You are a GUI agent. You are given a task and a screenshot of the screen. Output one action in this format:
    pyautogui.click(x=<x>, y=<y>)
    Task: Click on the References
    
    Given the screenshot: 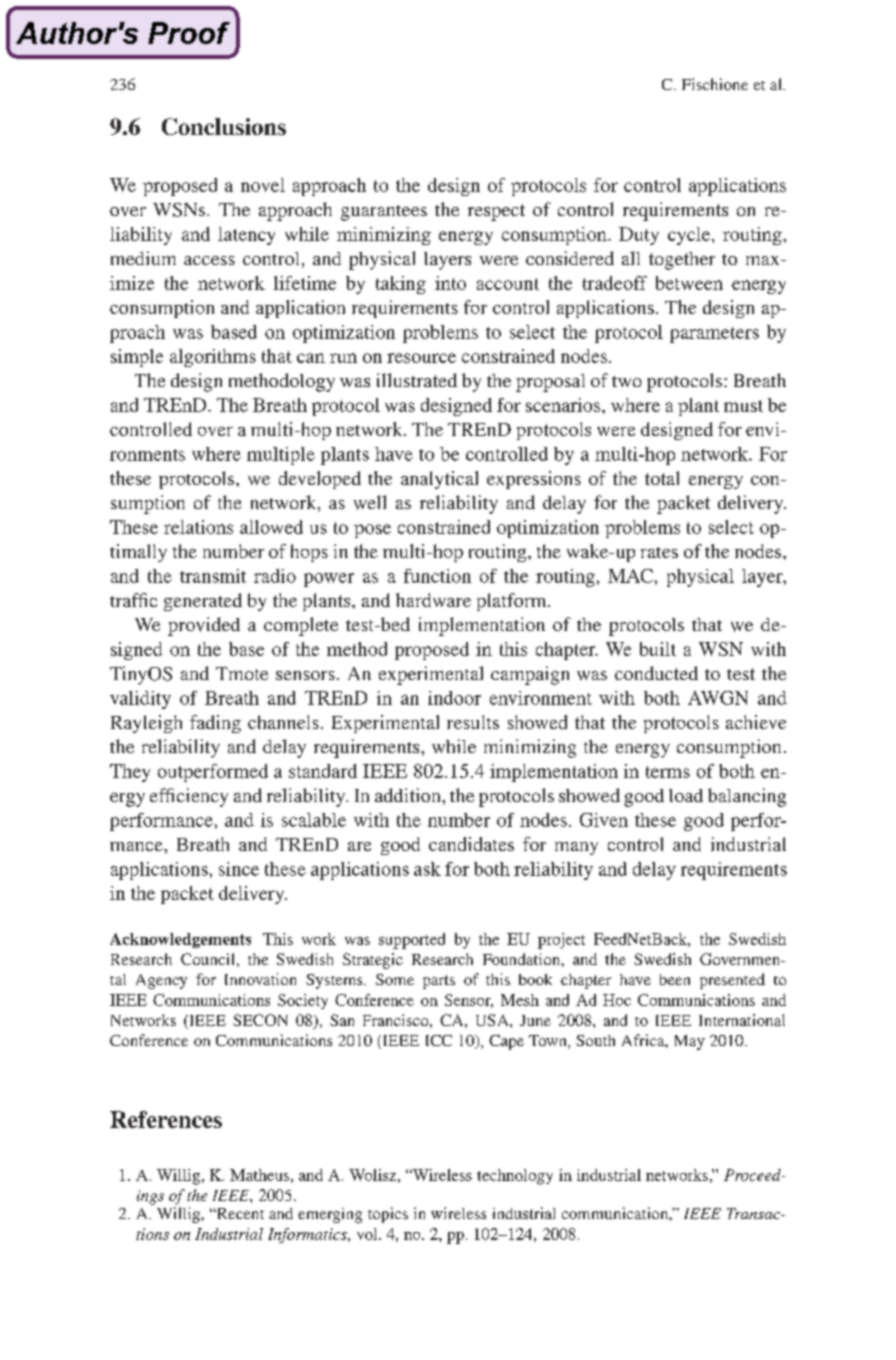 What is the action you would take?
    pyautogui.click(x=166, y=1119)
